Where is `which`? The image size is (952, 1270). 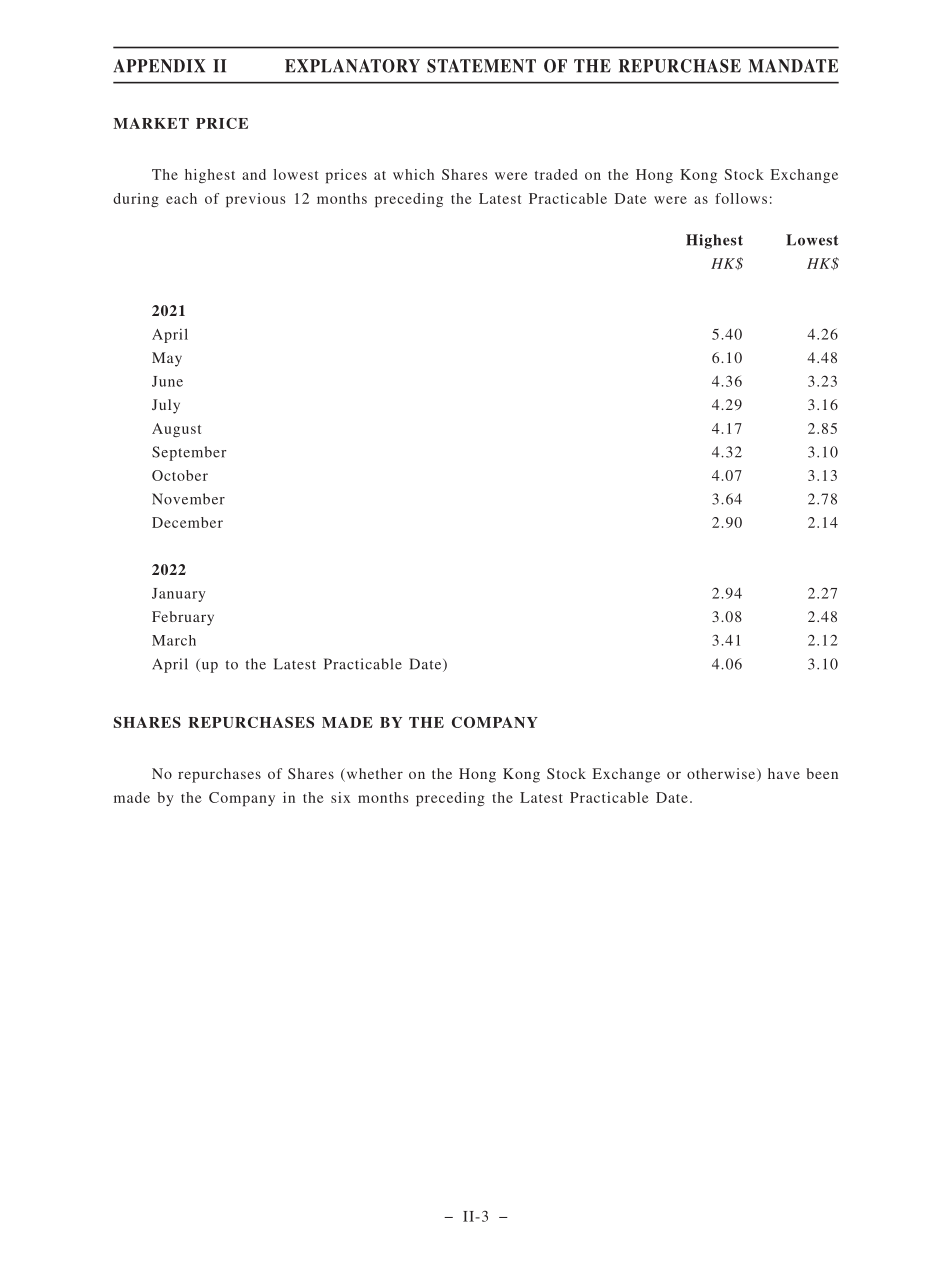
which is located at coordinates (413, 174).
